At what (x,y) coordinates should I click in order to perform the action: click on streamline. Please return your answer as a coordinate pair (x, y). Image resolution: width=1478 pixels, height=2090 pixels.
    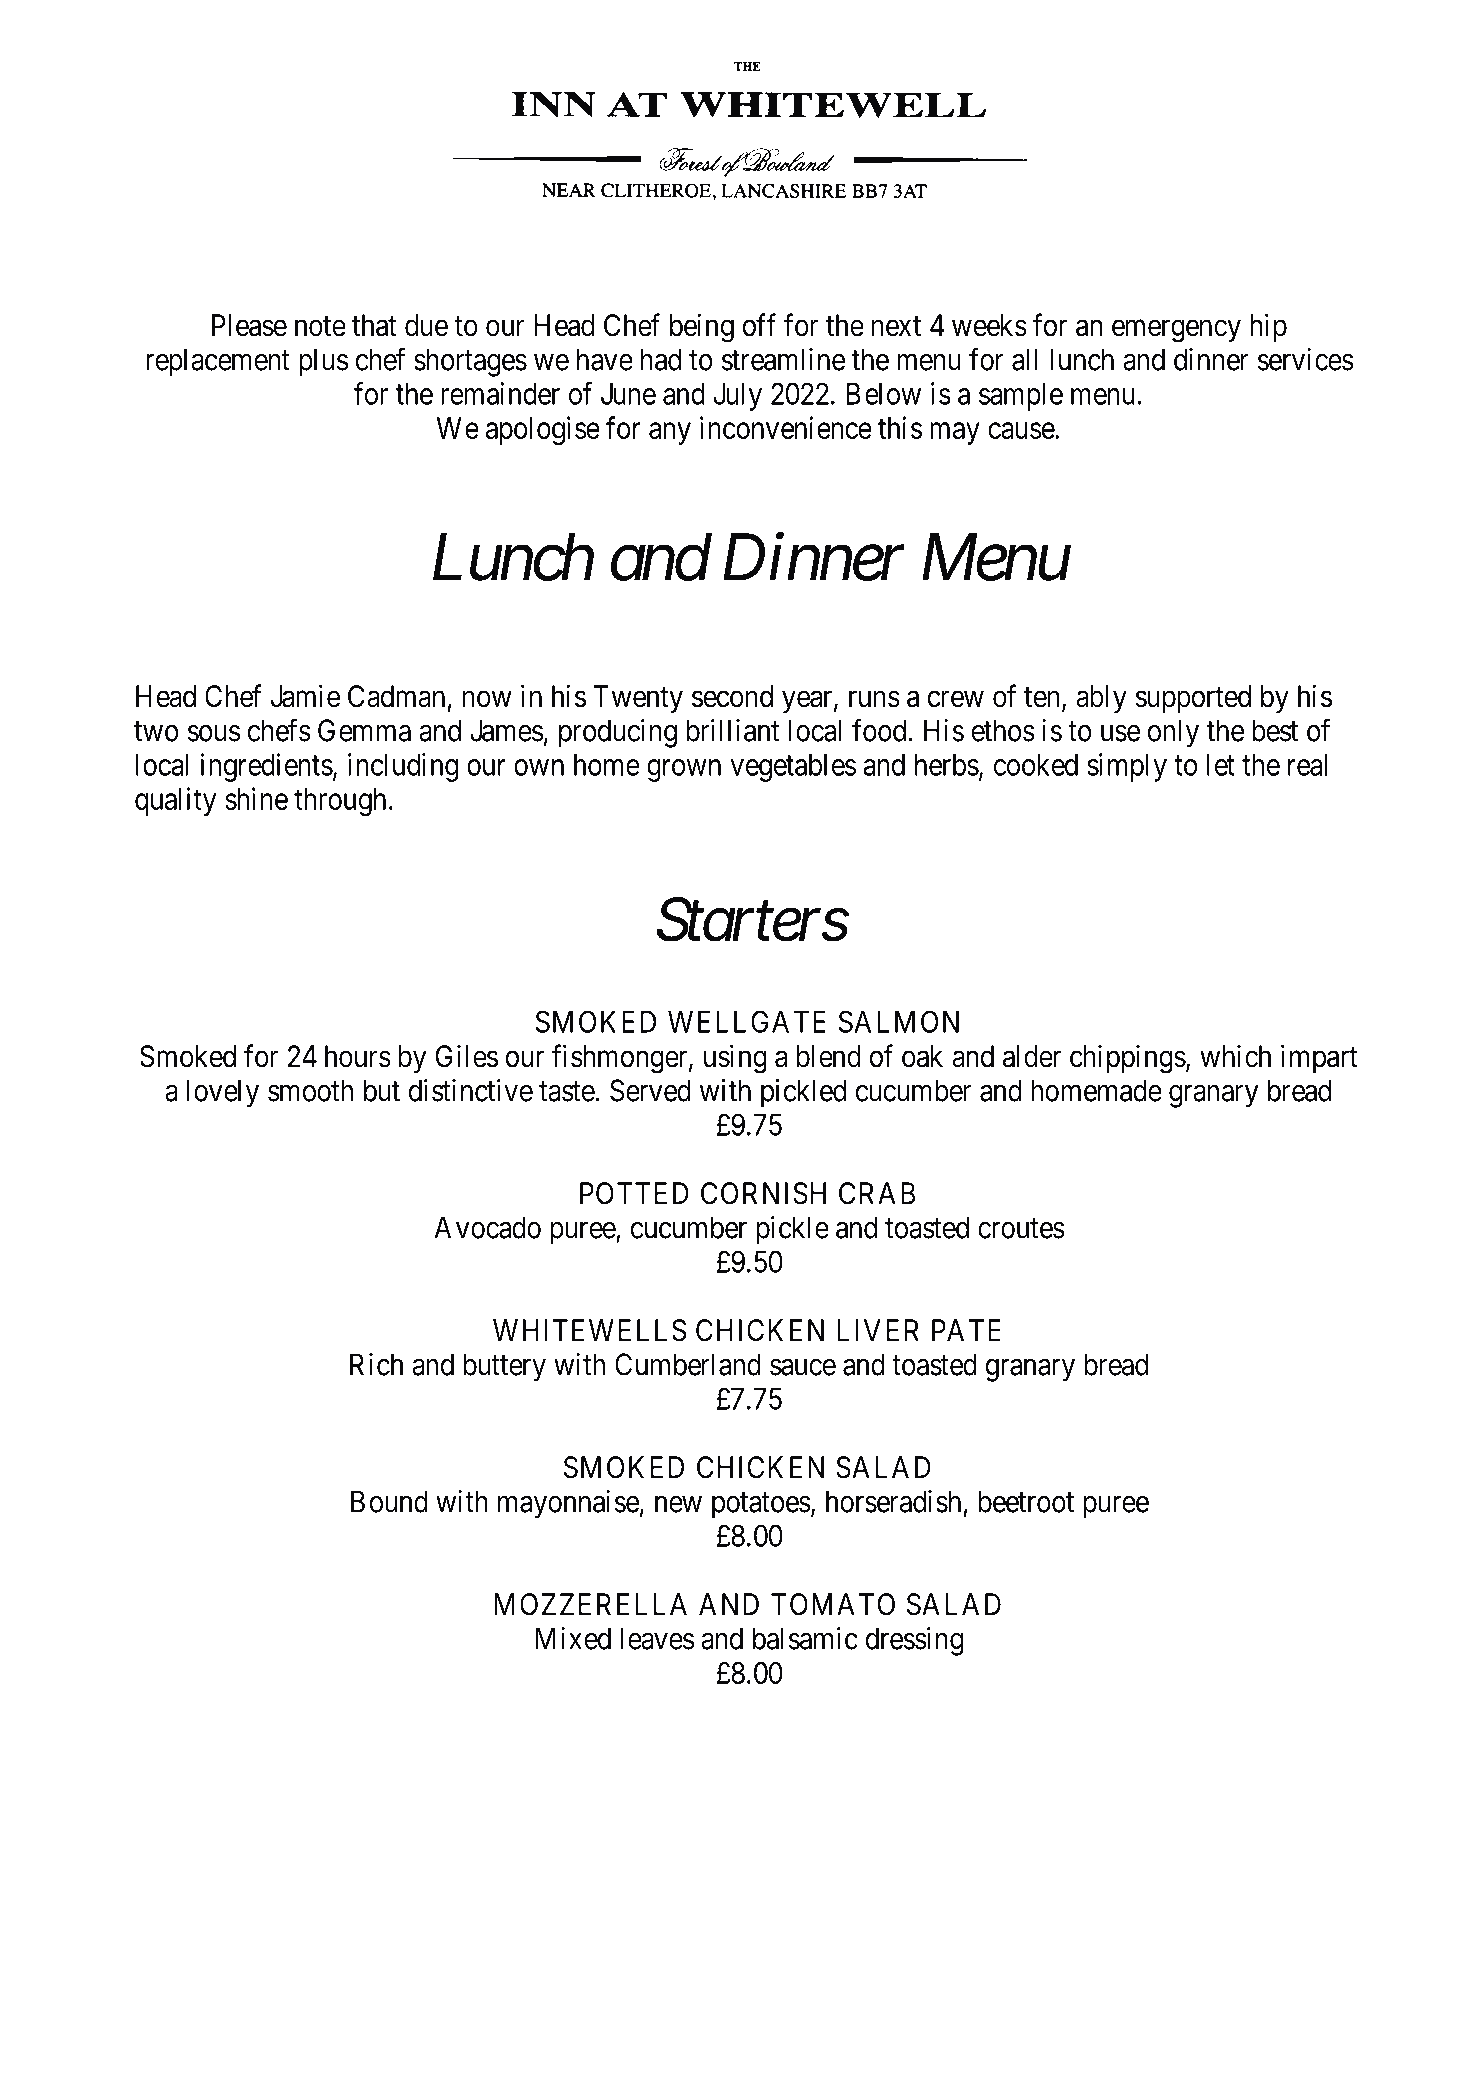
    Looking at the image, I should click on (783, 359).
